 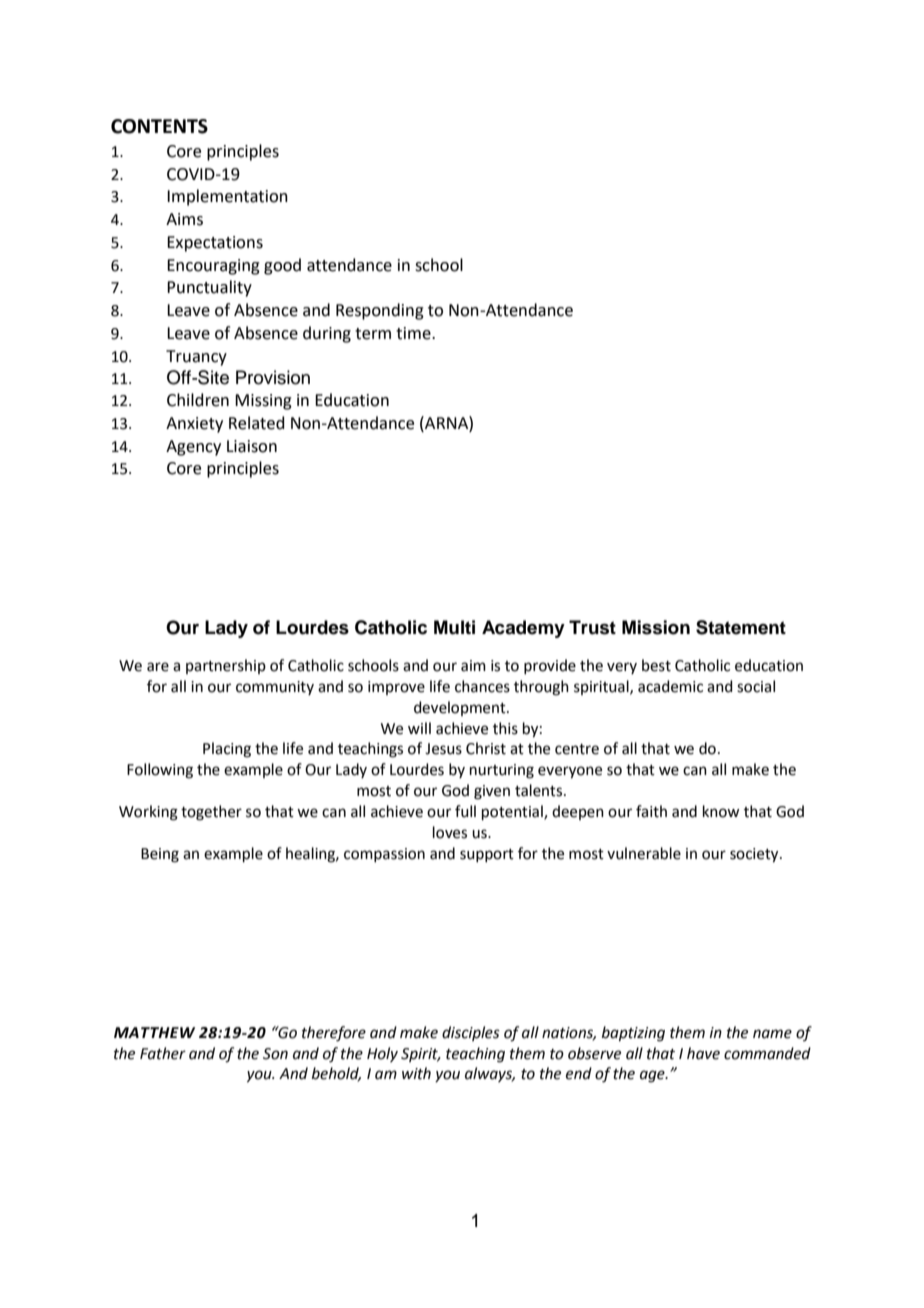 What do you see at coordinates (656, 627) in the screenshot?
I see `Mission` at bounding box center [656, 627].
